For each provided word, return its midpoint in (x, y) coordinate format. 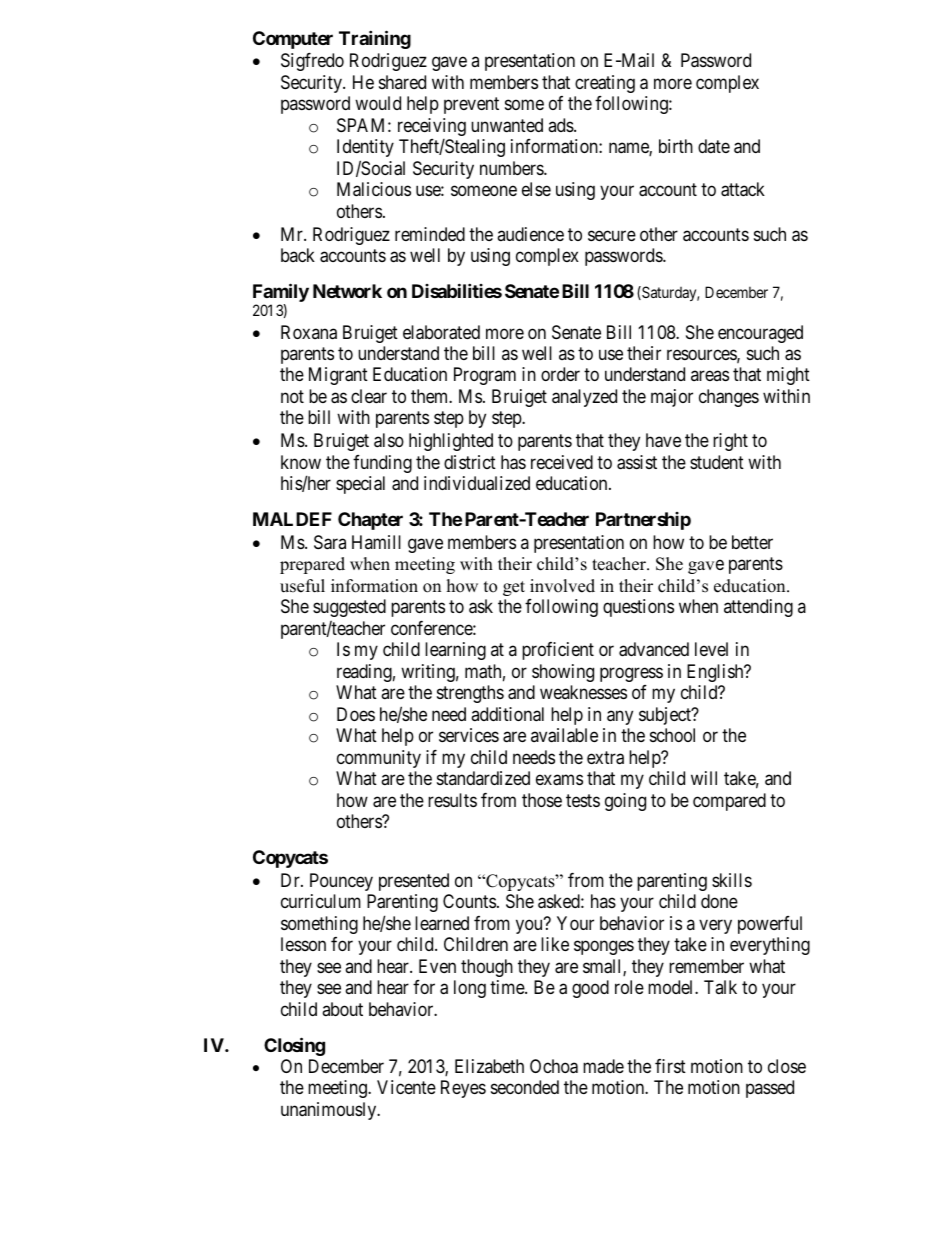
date (714, 146)
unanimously (330, 1111)
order (560, 374)
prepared (312, 565)
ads (561, 125)
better (752, 542)
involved (562, 586)
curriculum (321, 901)
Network (347, 291)
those (542, 800)
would (378, 103)
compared (729, 802)
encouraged (760, 334)
